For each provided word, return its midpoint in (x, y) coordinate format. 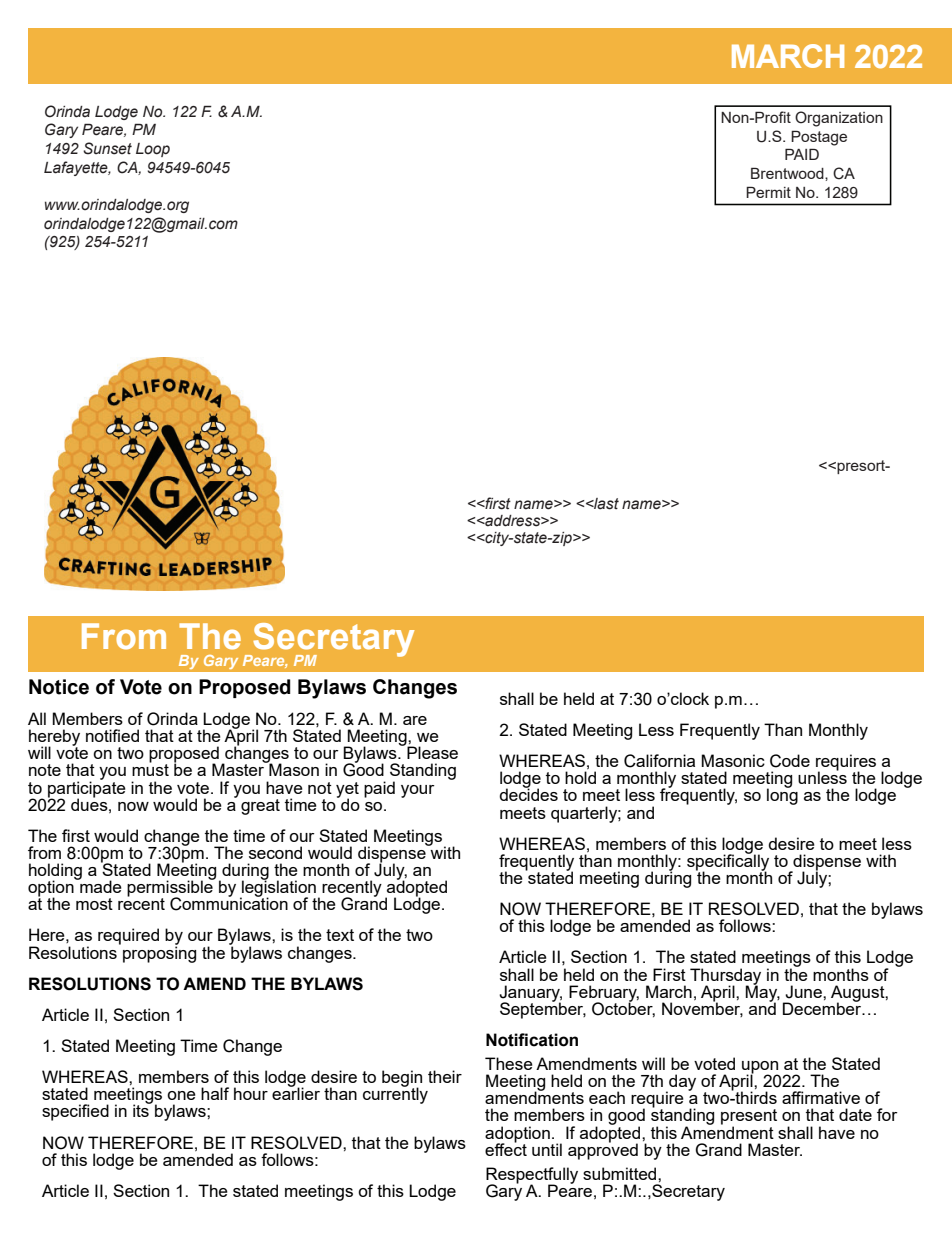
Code (790, 761)
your (418, 791)
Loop (153, 150)
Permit (768, 192)
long (782, 796)
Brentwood (788, 173)
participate (87, 789)
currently (395, 1095)
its (142, 1110)
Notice (59, 687)
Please (432, 752)
